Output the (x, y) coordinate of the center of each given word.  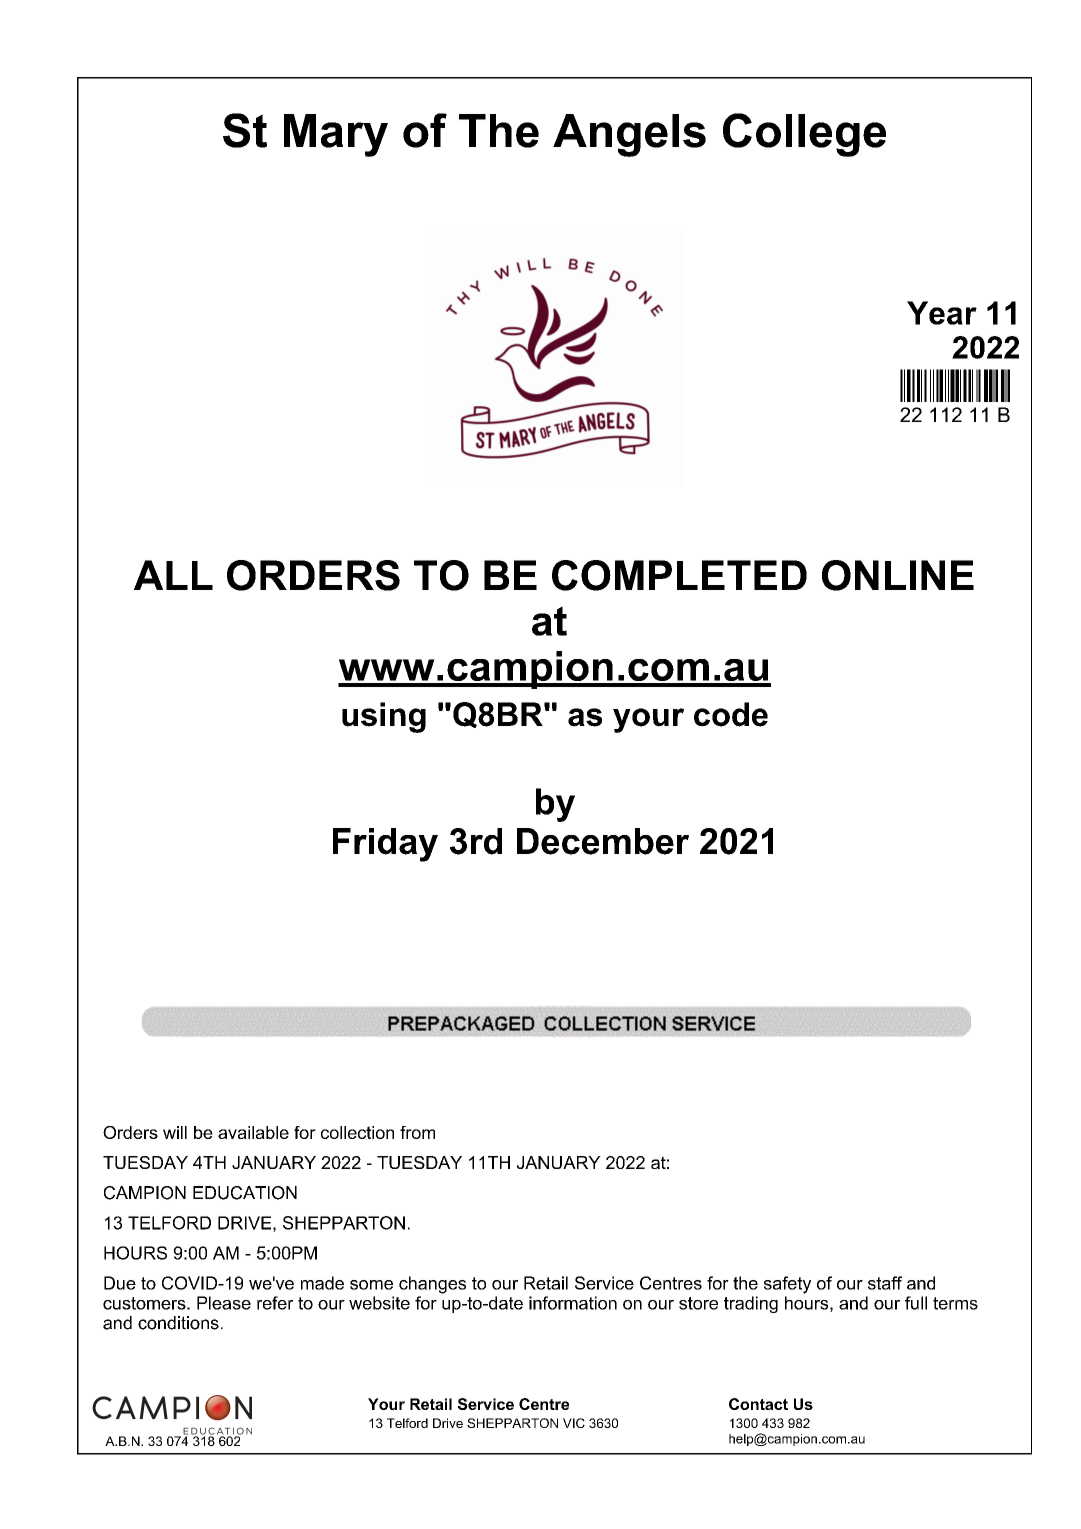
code (731, 714)
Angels (629, 135)
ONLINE (898, 575)
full (916, 1303)
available (253, 1132)
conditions (178, 1323)
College (804, 135)
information (573, 1303)
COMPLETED (679, 575)
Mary (336, 135)
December (603, 841)
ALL (173, 575)
